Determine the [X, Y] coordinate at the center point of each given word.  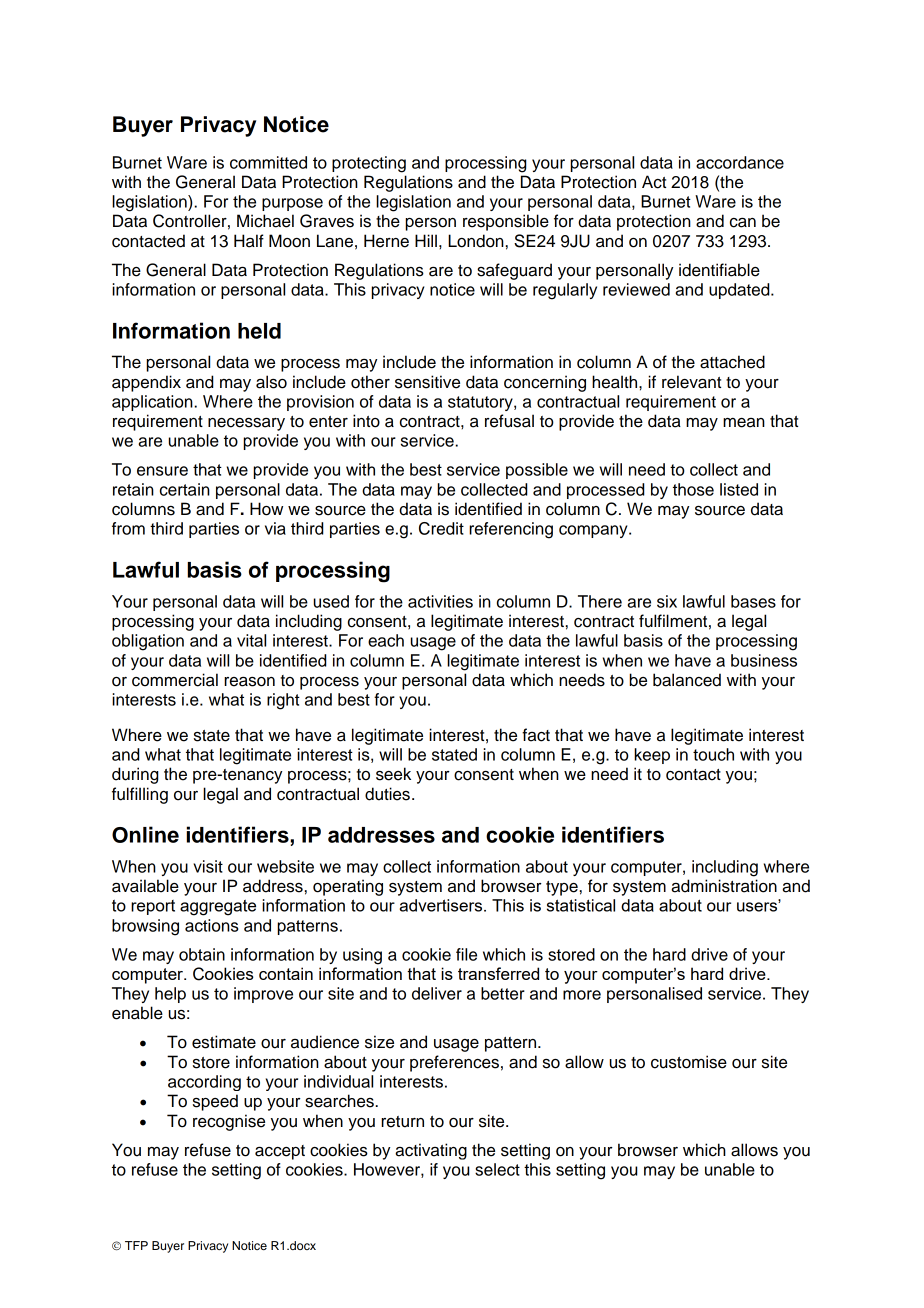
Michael [265, 221]
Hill [426, 240]
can [743, 223]
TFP [136, 1245]
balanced [687, 680]
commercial [175, 680]
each [386, 640]
